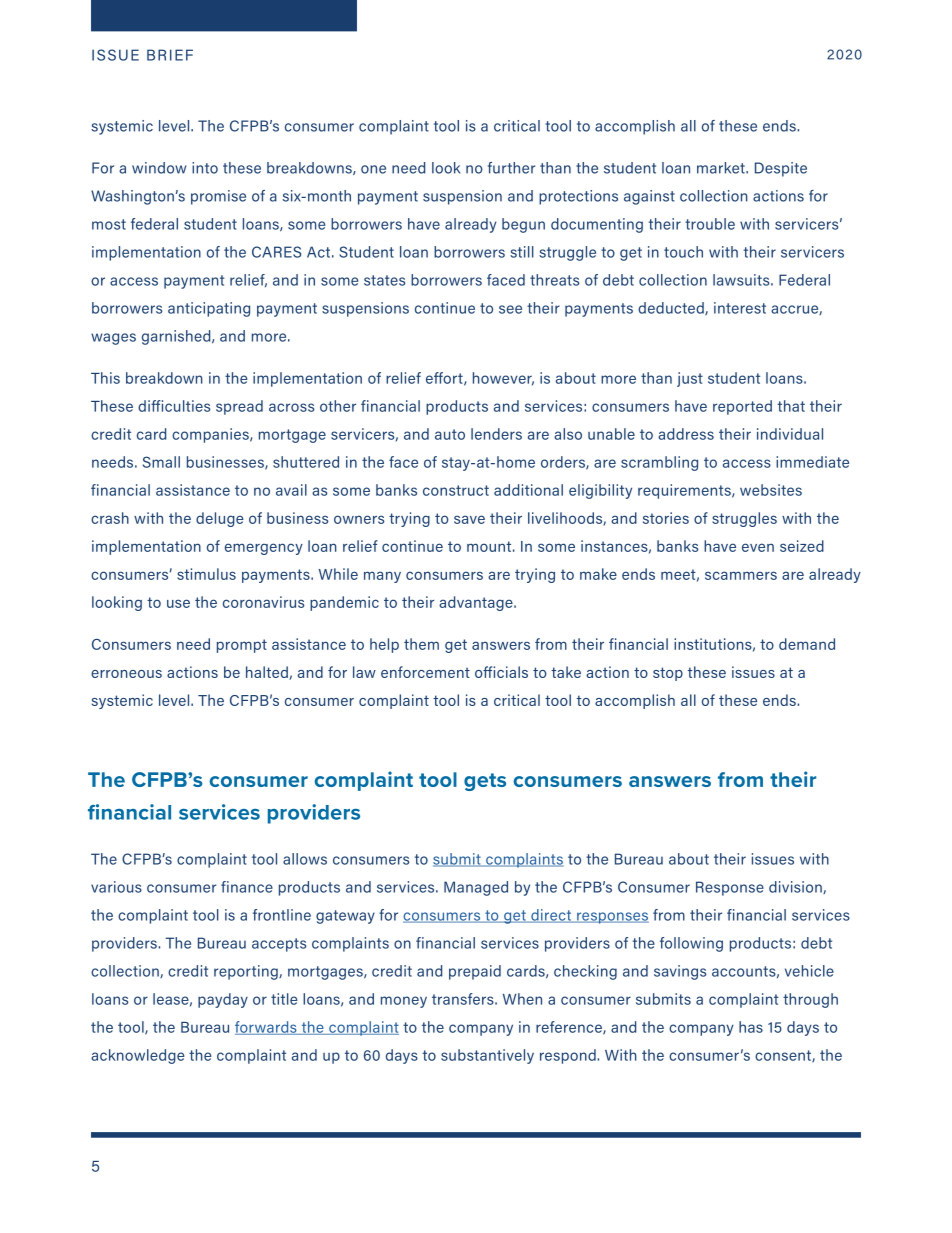 The height and width of the screenshot is (1233, 952). I want to click on enforcement, so click(425, 672).
